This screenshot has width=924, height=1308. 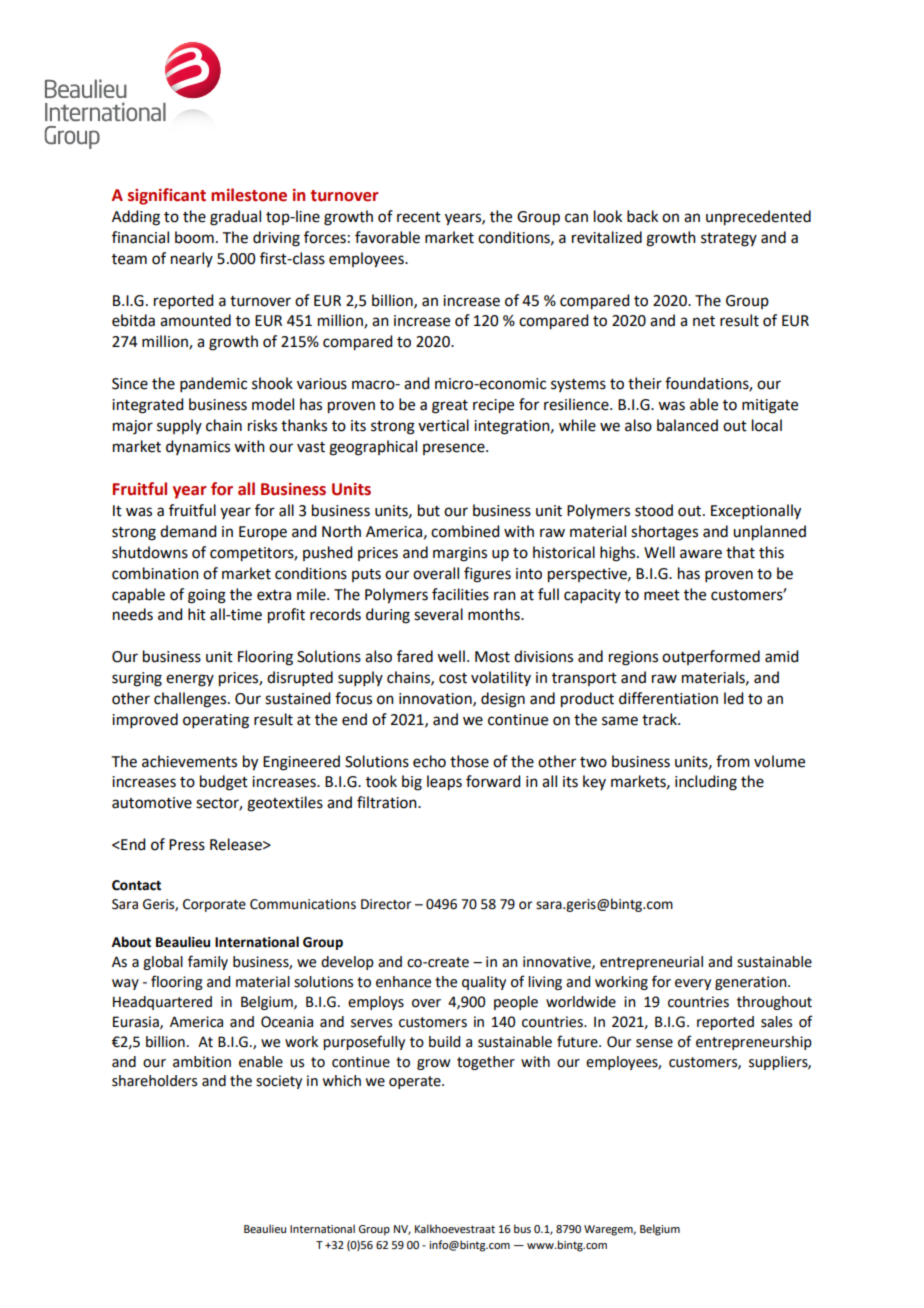 What do you see at coordinates (188, 531) in the screenshot?
I see `demand` at bounding box center [188, 531].
